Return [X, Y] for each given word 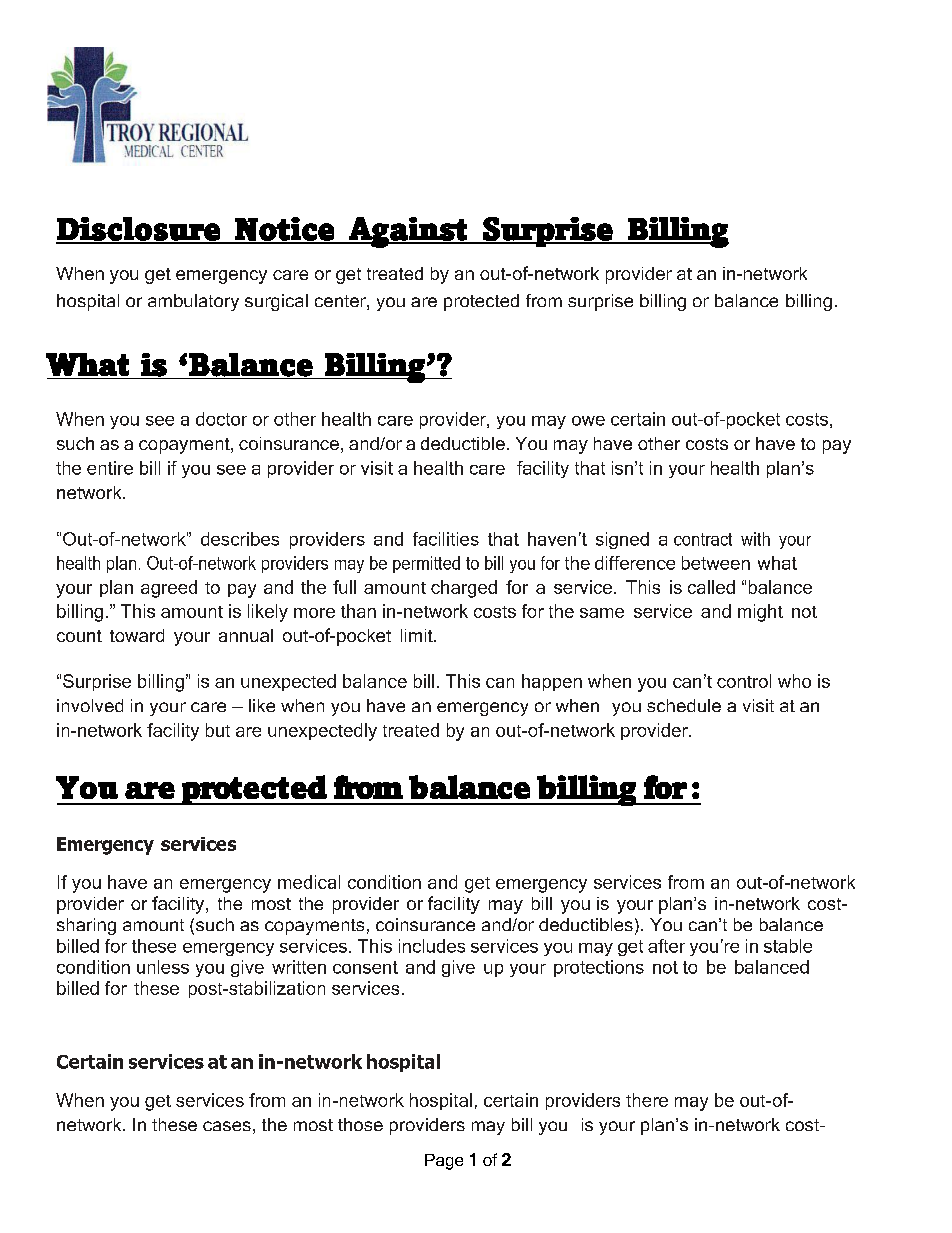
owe [588, 421]
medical [309, 882]
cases [227, 1126]
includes [432, 946]
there [647, 1100]
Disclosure [139, 230]
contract [703, 539]
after [666, 946]
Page [444, 1162]
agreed [169, 589]
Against [408, 232]
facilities [446, 539]
